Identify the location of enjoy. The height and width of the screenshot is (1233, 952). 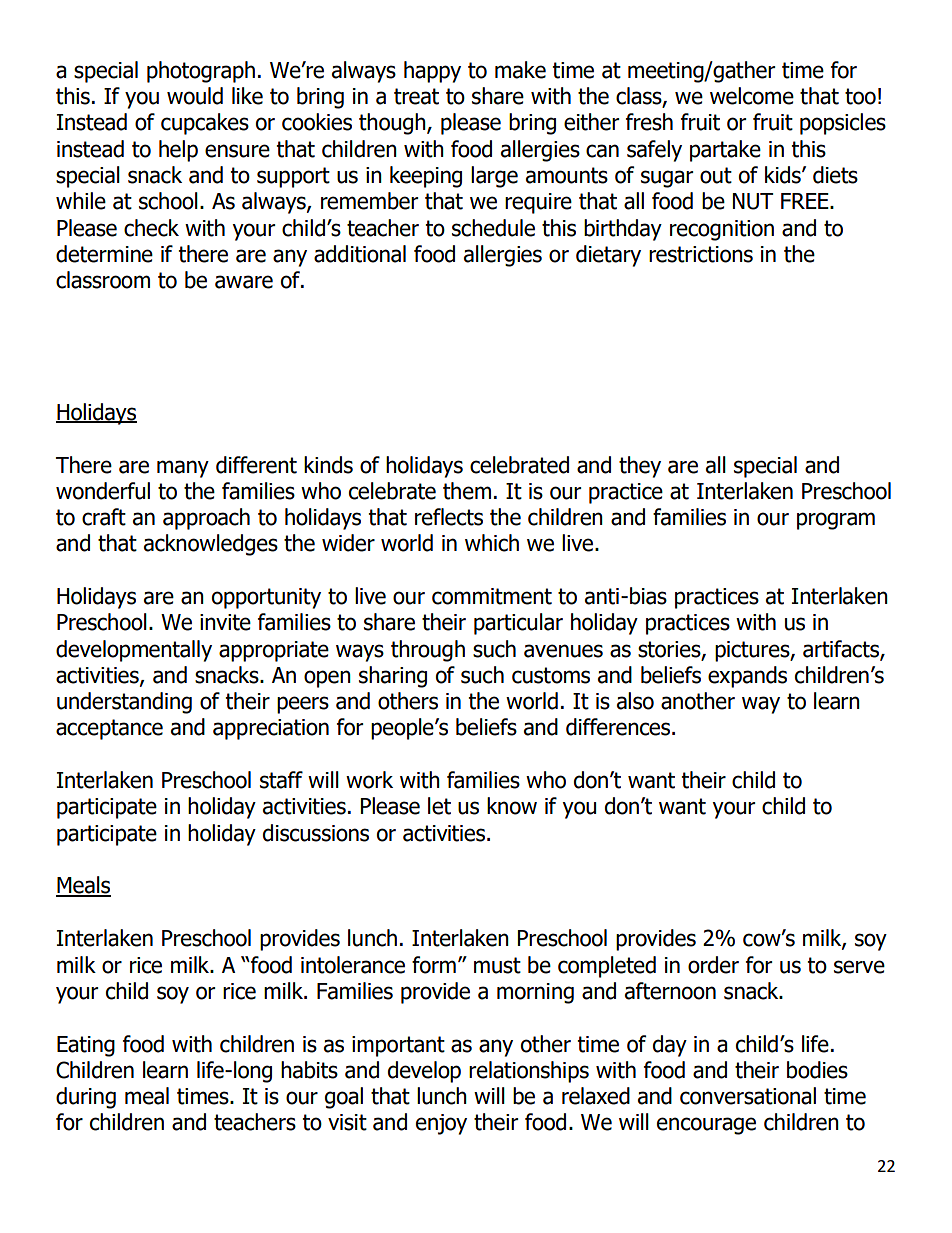
(441, 1124).
